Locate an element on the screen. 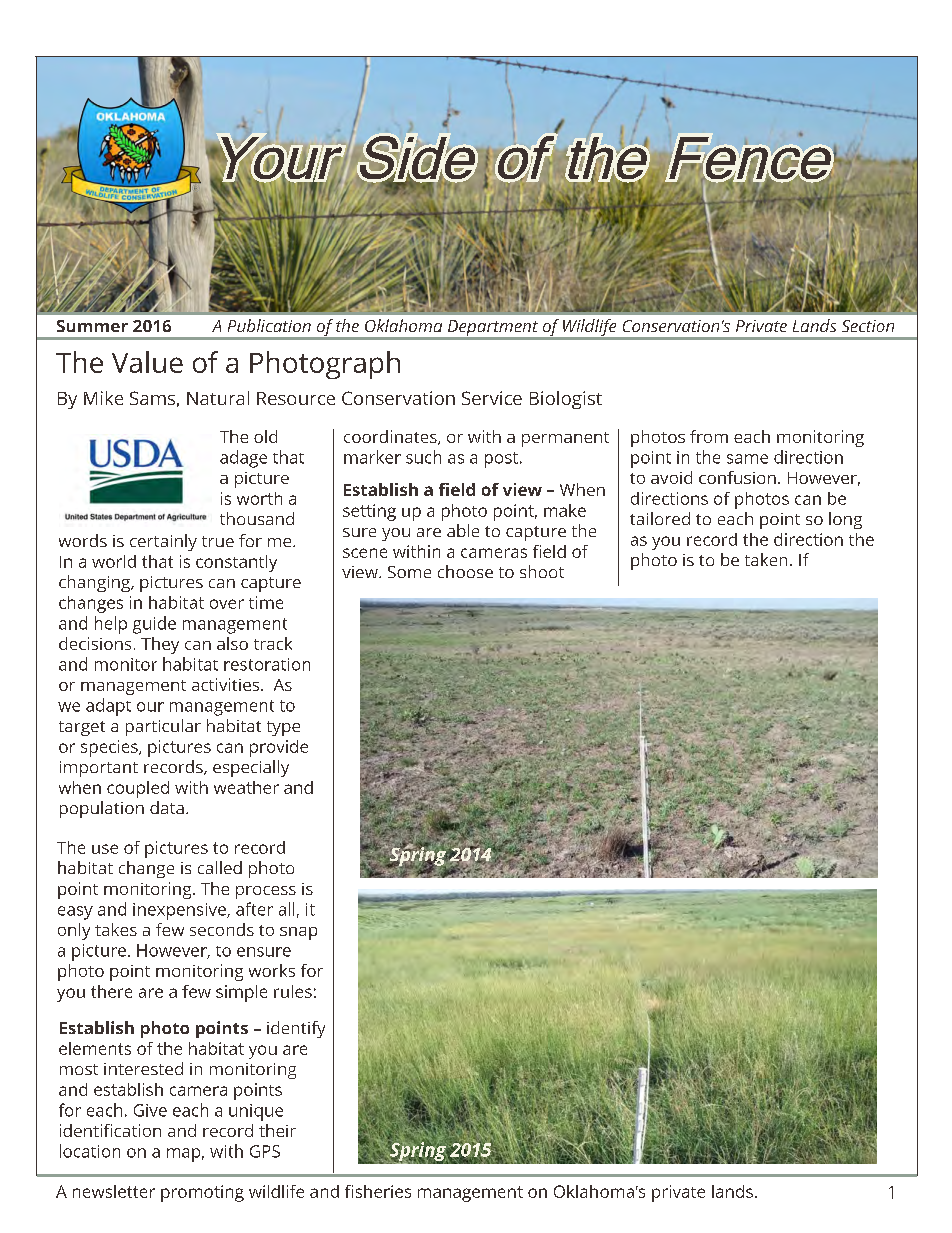  fisheries is located at coordinates (378, 1191).
